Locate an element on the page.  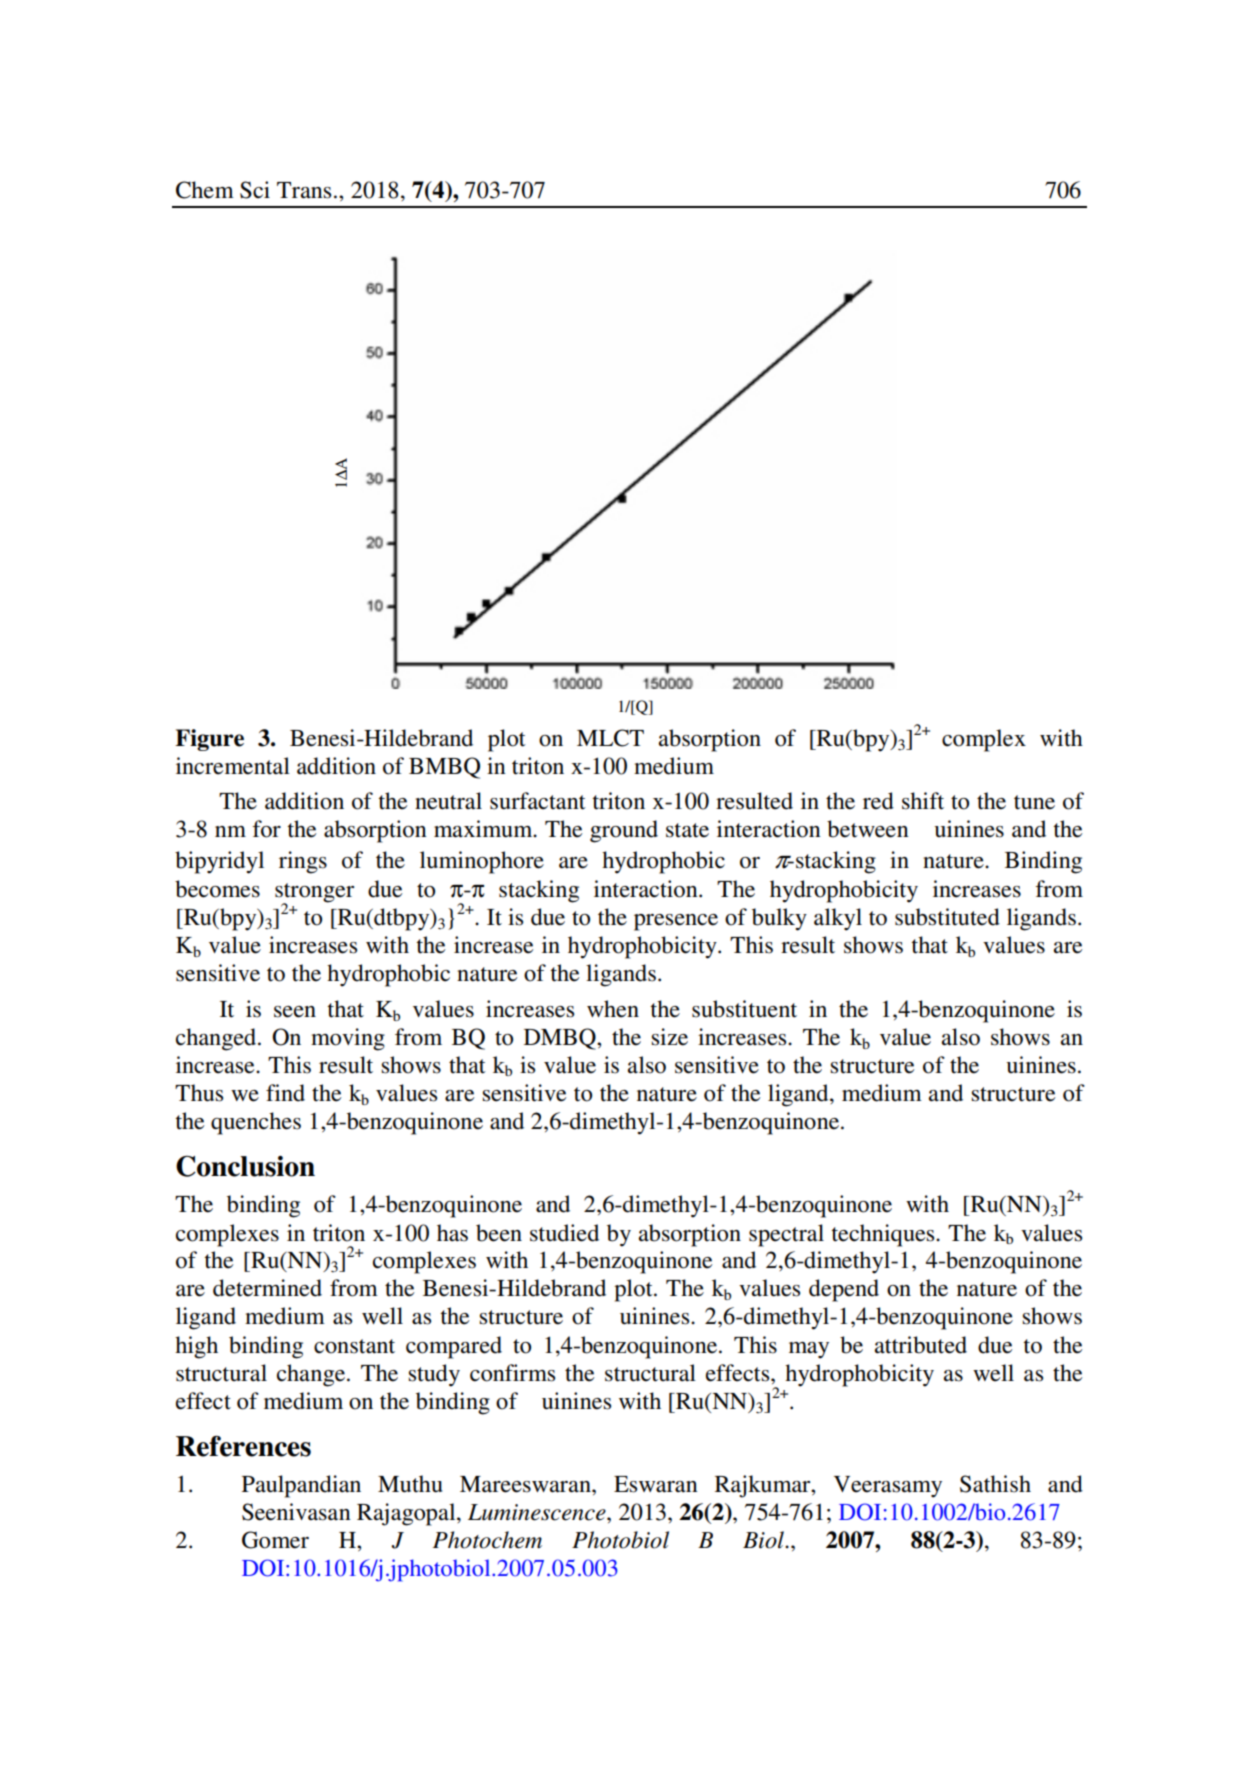
Sci is located at coordinates (255, 190).
